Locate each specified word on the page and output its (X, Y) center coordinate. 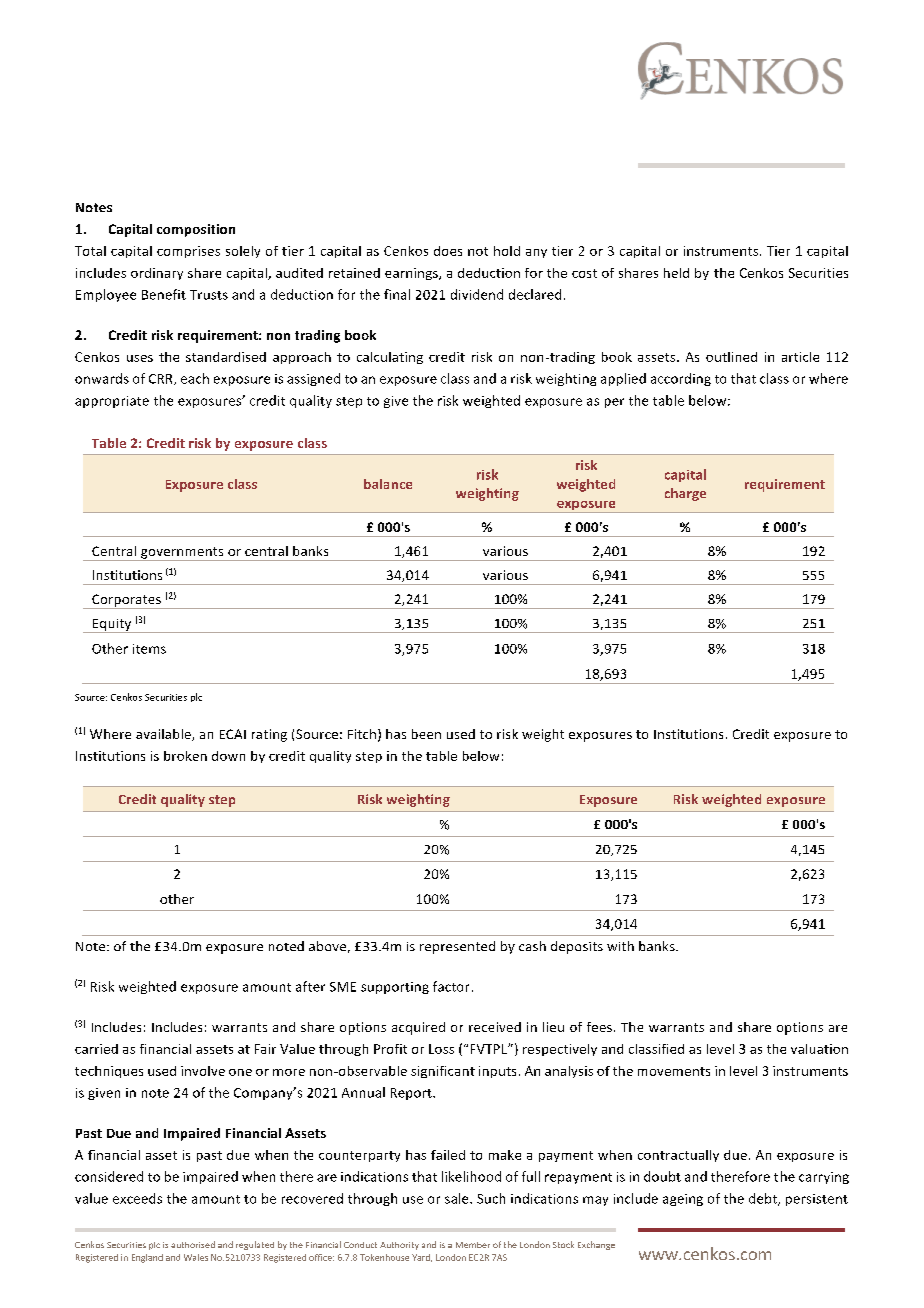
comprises (188, 252)
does (448, 251)
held (676, 273)
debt (764, 1199)
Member (473, 1245)
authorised (193, 1244)
